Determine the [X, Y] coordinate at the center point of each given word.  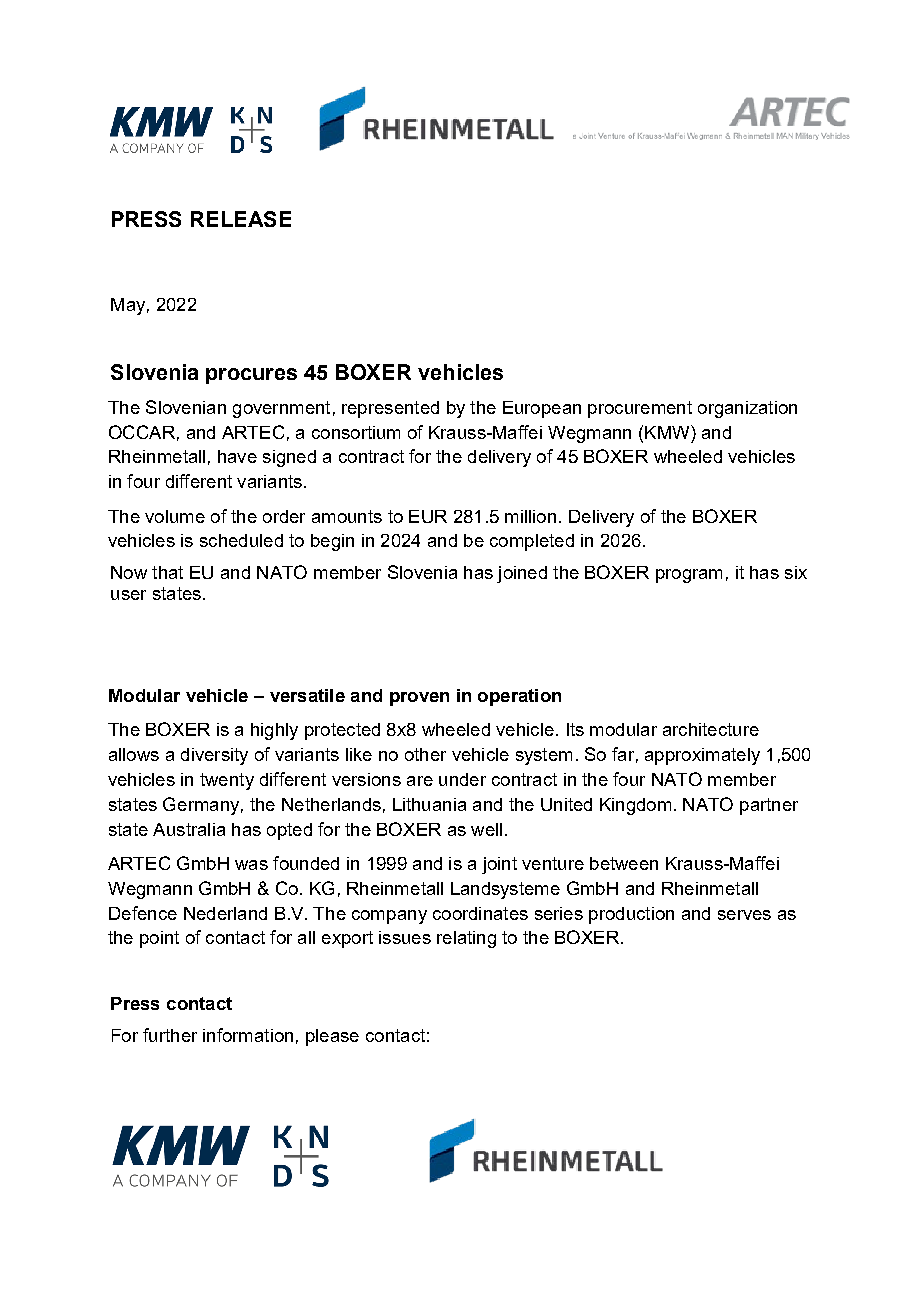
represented [390, 409]
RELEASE [241, 219]
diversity [214, 756]
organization [747, 409]
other [425, 754]
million [530, 516]
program [689, 576]
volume [175, 516]
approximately [702, 756]
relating [466, 939]
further [170, 1035]
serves [744, 915]
